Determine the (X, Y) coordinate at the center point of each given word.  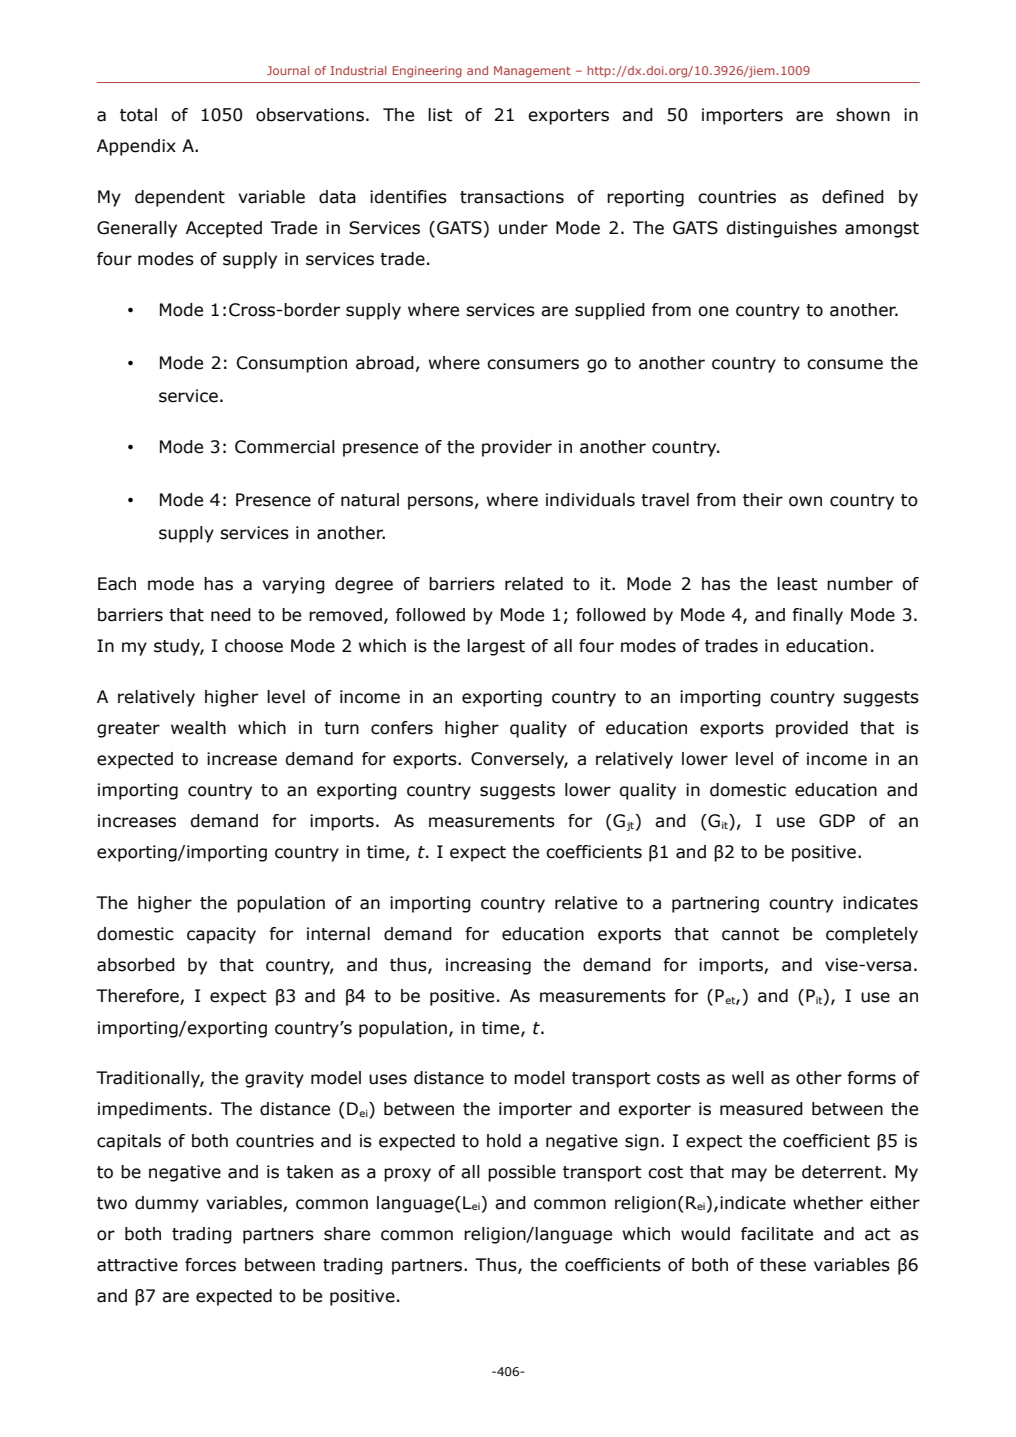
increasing (488, 966)
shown (863, 115)
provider (517, 448)
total (138, 115)
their (763, 500)
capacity (221, 935)
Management (532, 72)
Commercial (285, 447)
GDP (837, 821)
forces (210, 1265)
